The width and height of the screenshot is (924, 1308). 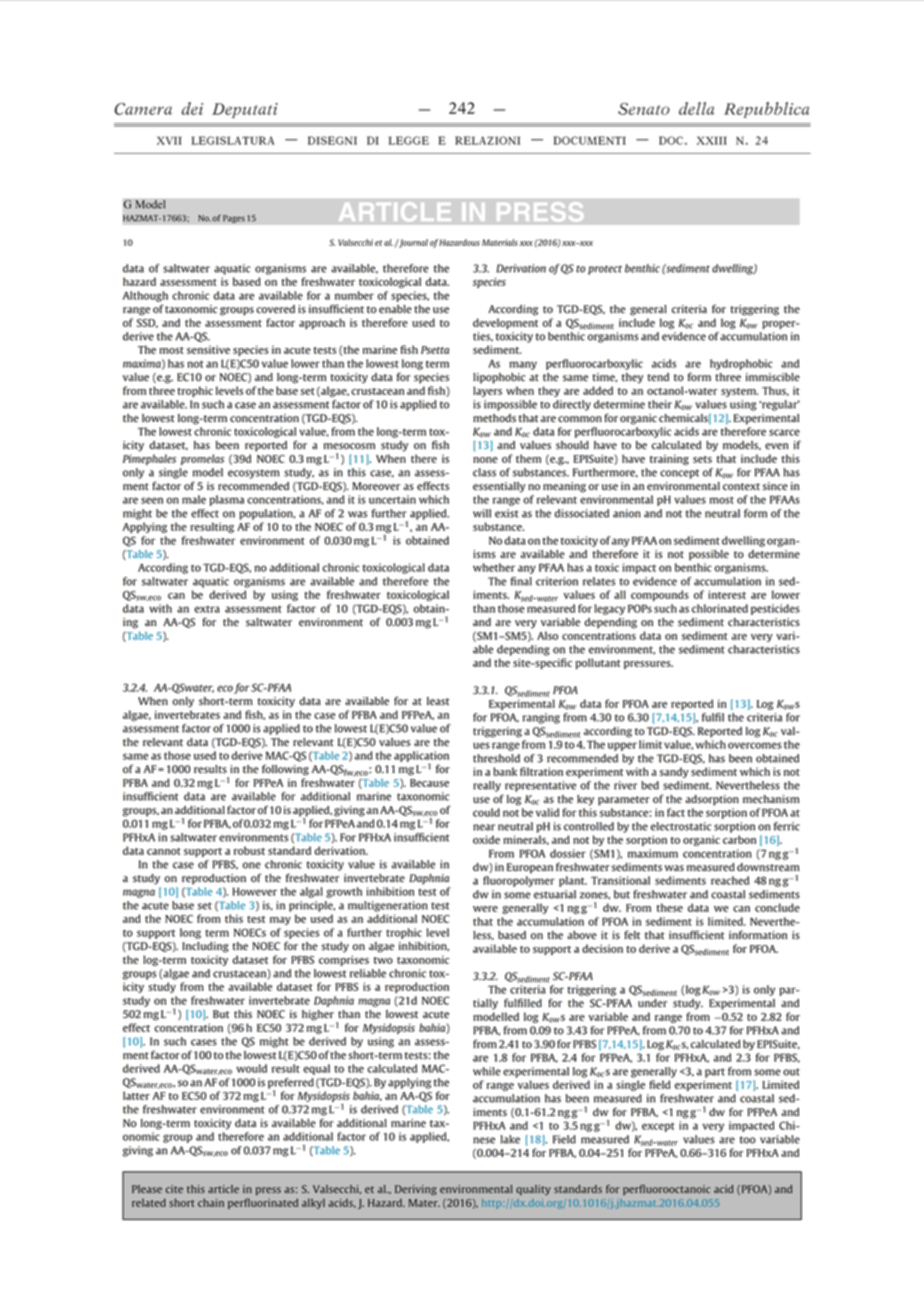 I want to click on following, so click(x=285, y=770).
